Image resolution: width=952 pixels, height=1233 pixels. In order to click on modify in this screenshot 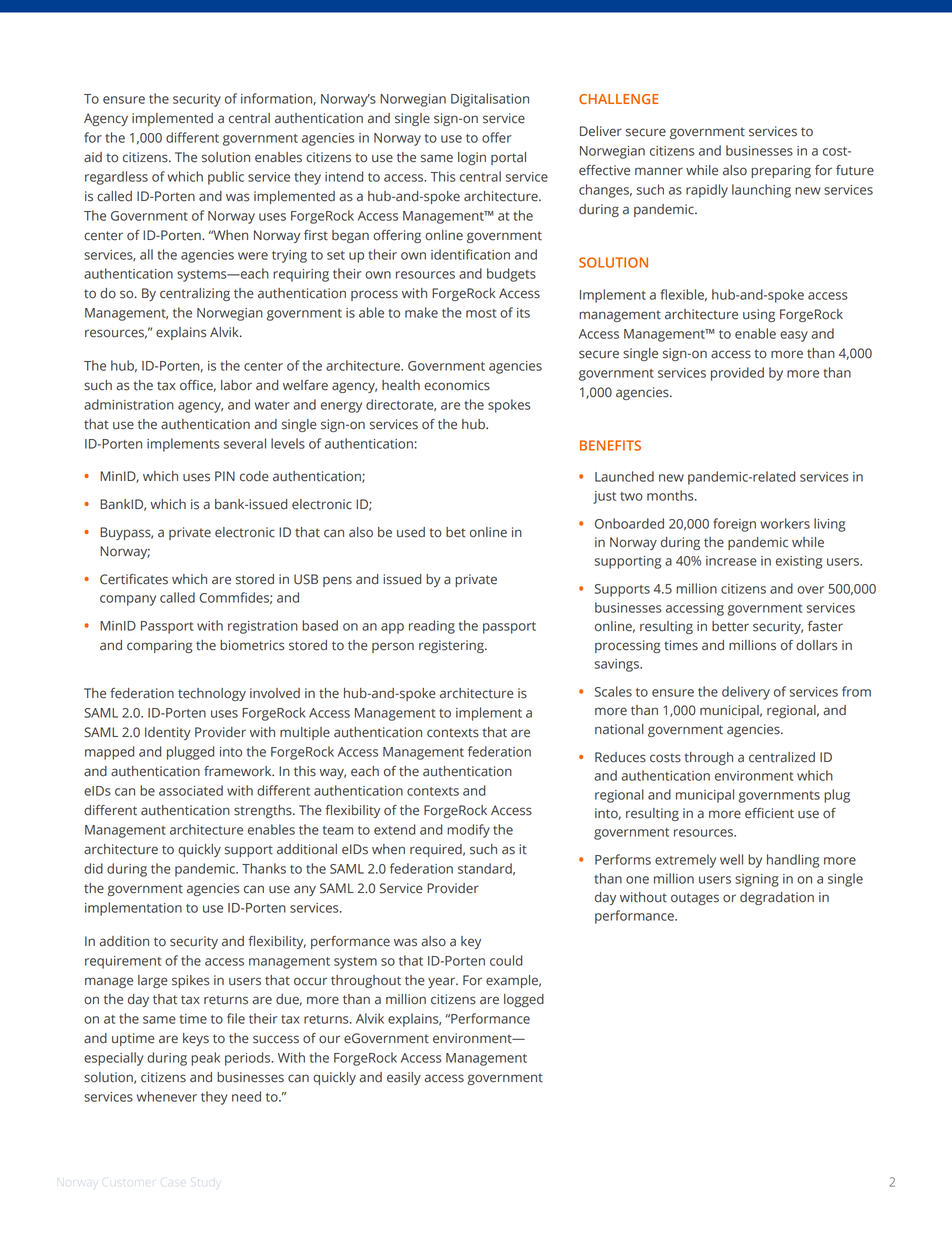, I will do `click(468, 831)`.
